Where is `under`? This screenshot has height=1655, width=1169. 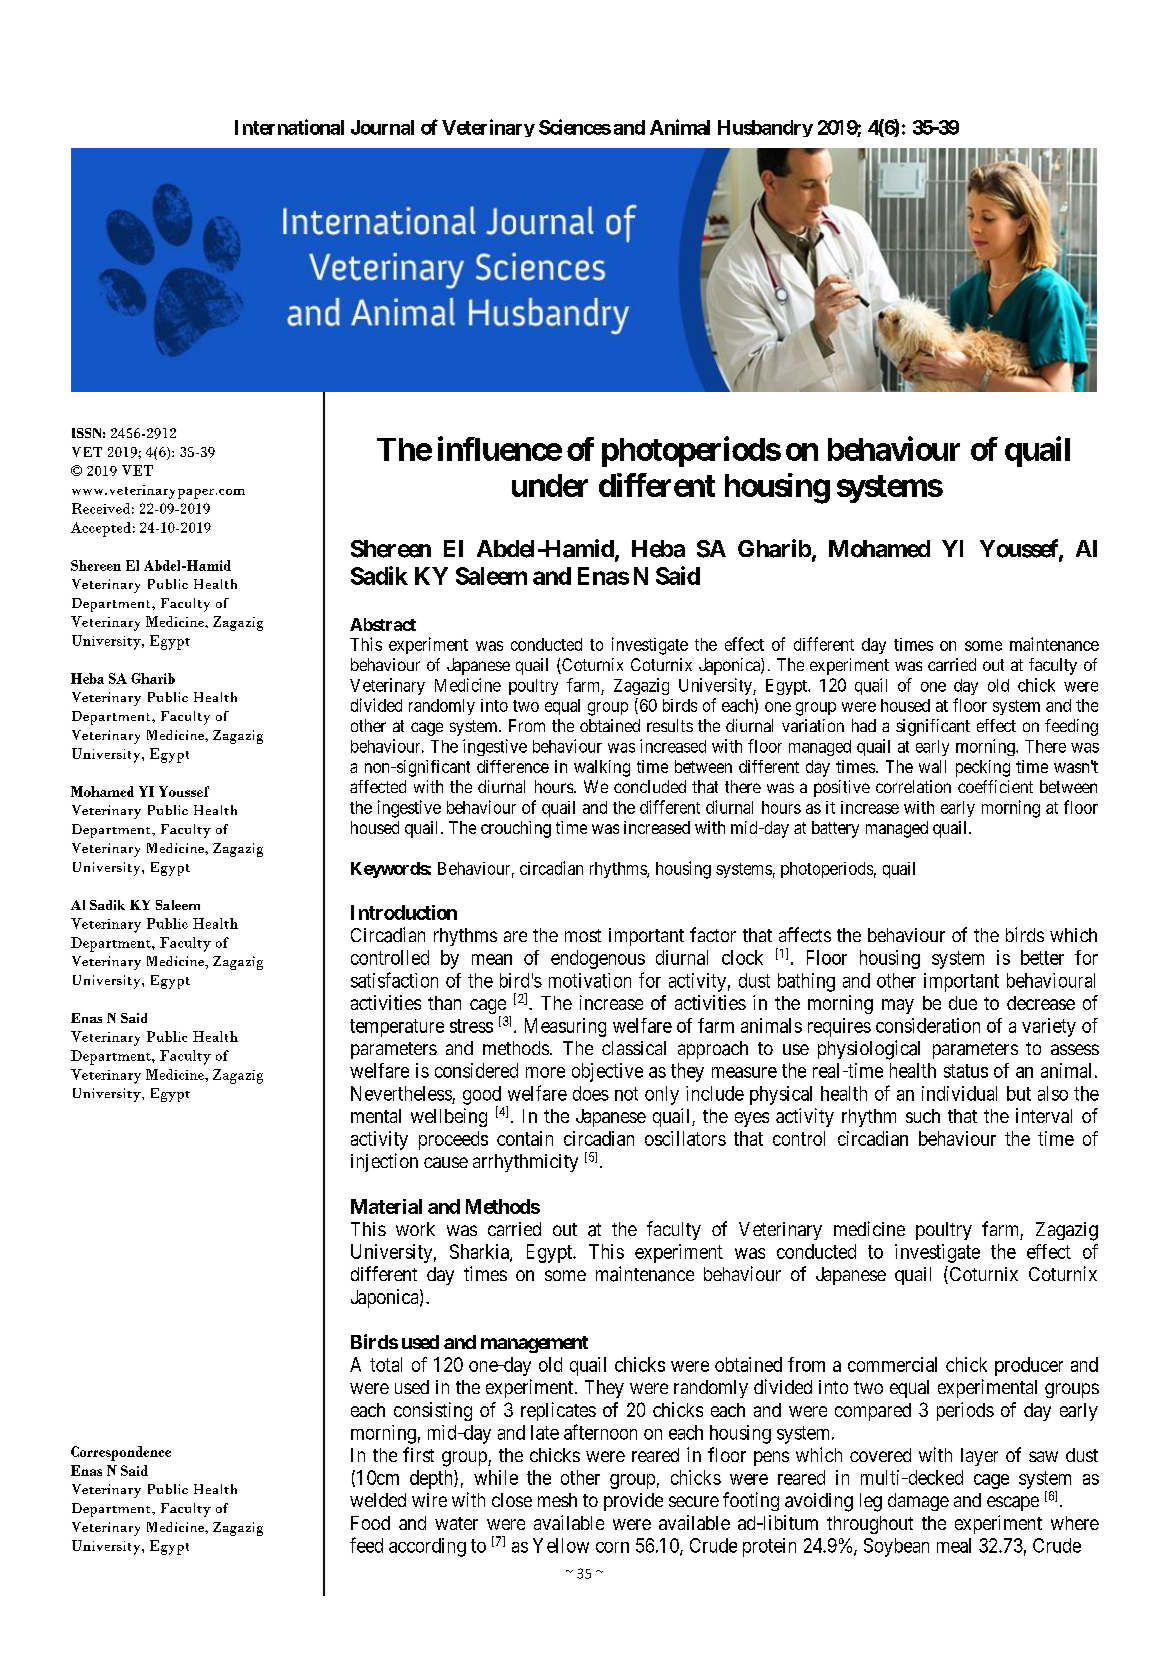
under is located at coordinates (550, 485).
